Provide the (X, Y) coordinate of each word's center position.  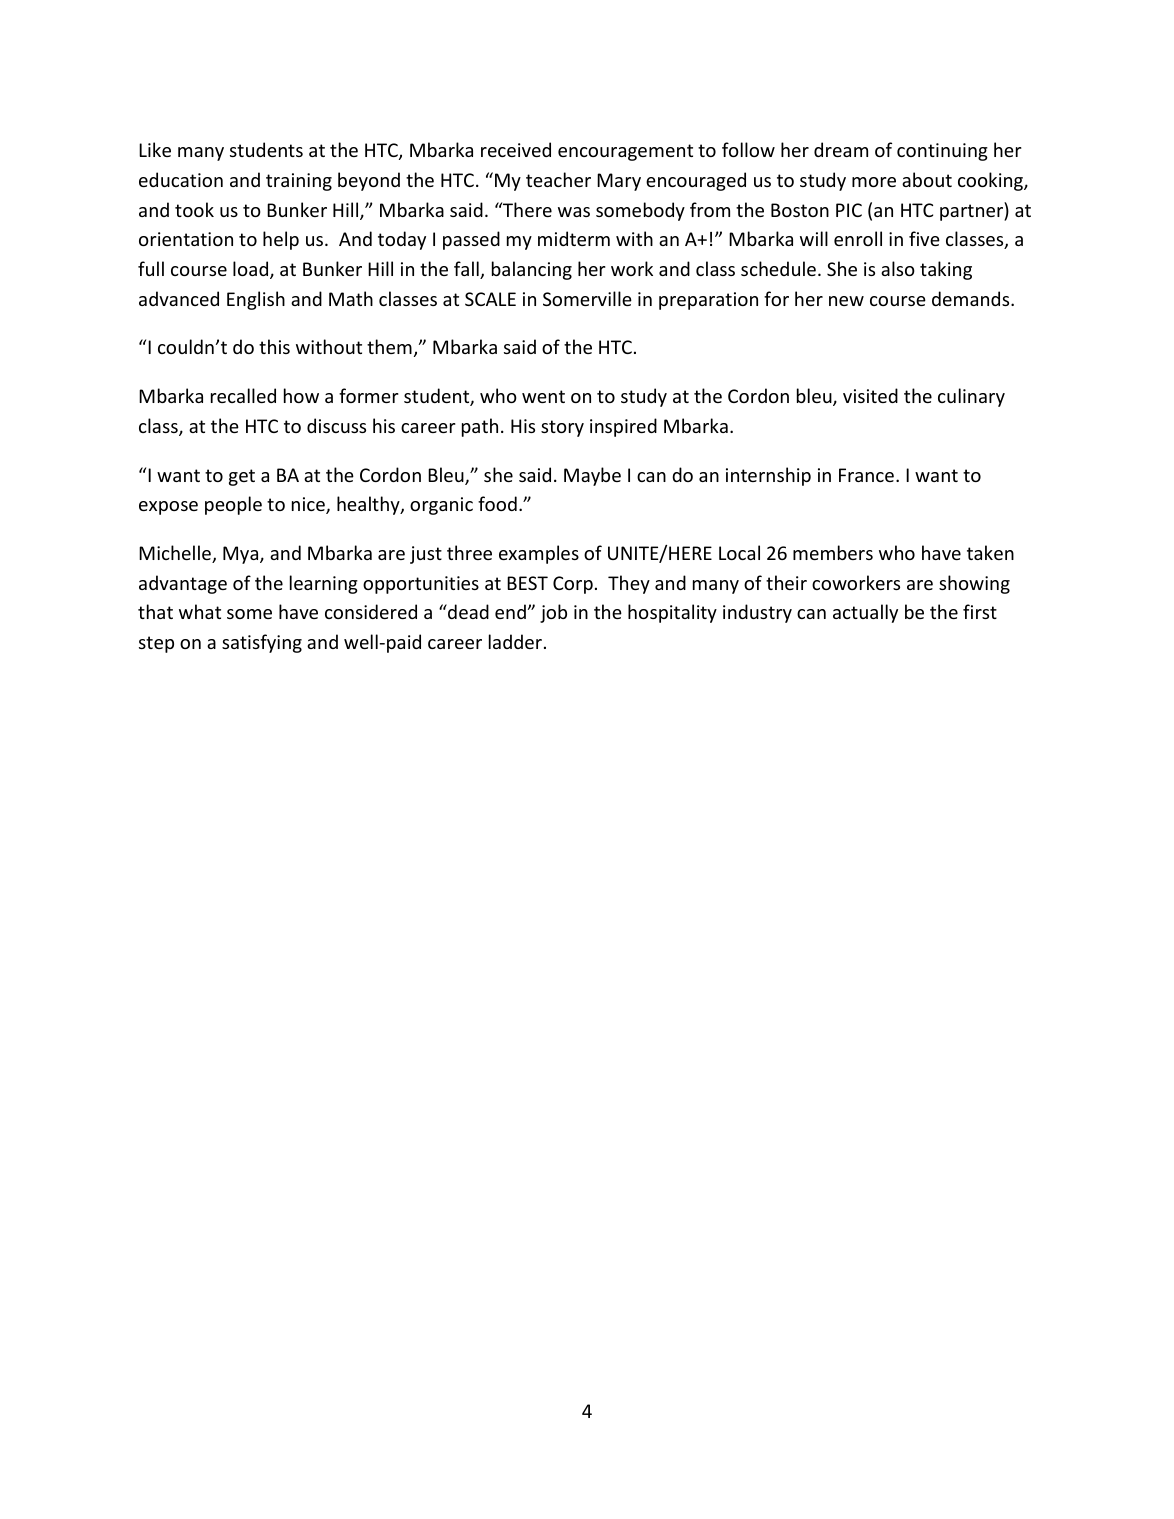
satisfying (262, 643)
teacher (558, 179)
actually (865, 613)
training (299, 182)
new (846, 301)
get (242, 477)
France (866, 475)
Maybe (592, 476)
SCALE (490, 299)
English (256, 300)
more (874, 182)
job (553, 613)
